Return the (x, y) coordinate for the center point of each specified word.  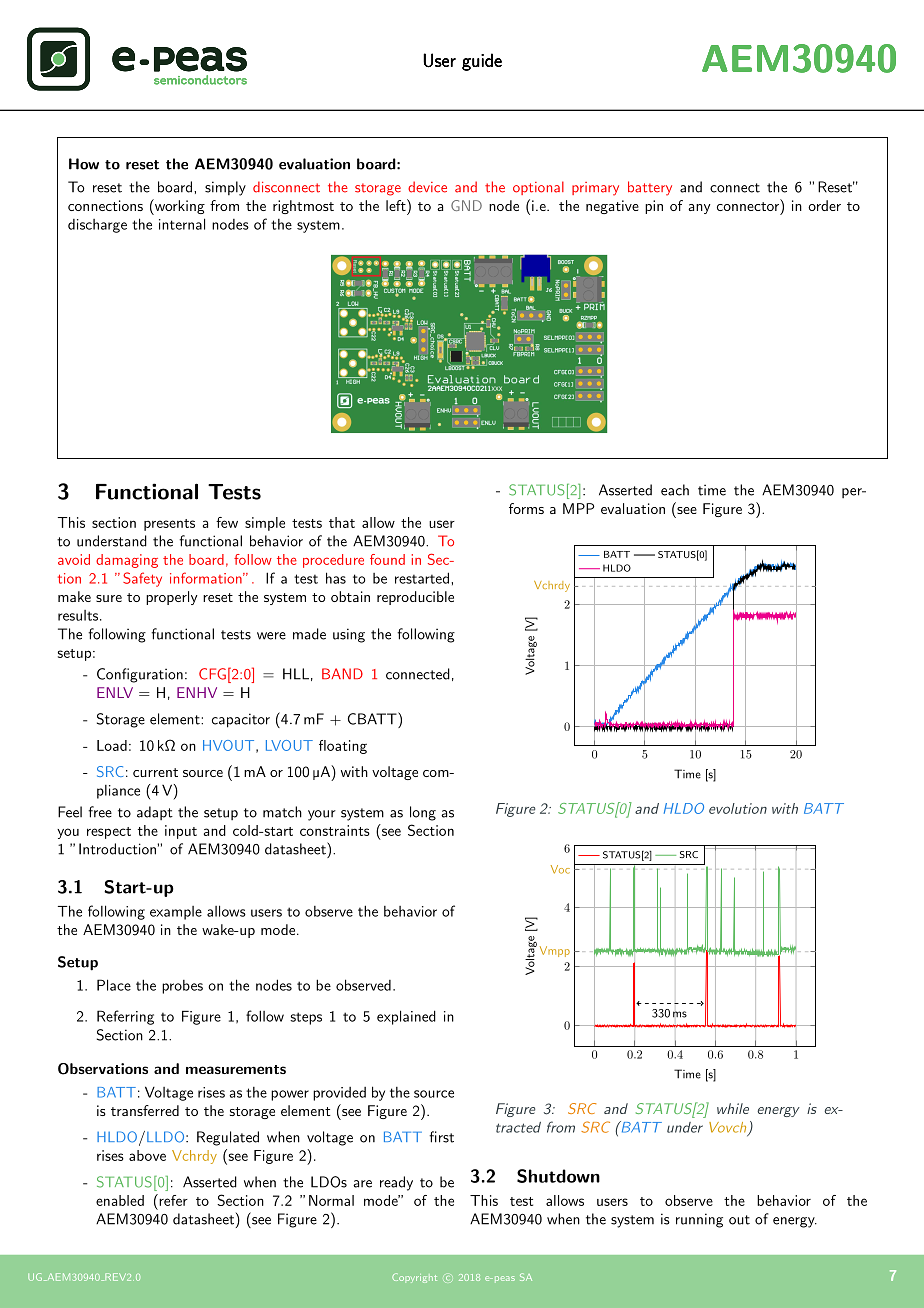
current (155, 772)
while (733, 1108)
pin (654, 207)
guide (482, 62)
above (147, 1155)
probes (182, 987)
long (423, 813)
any (699, 209)
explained (406, 1017)
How (84, 164)
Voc (560, 869)
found (387, 559)
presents (169, 525)
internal (182, 224)
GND (466, 205)
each (675, 490)
